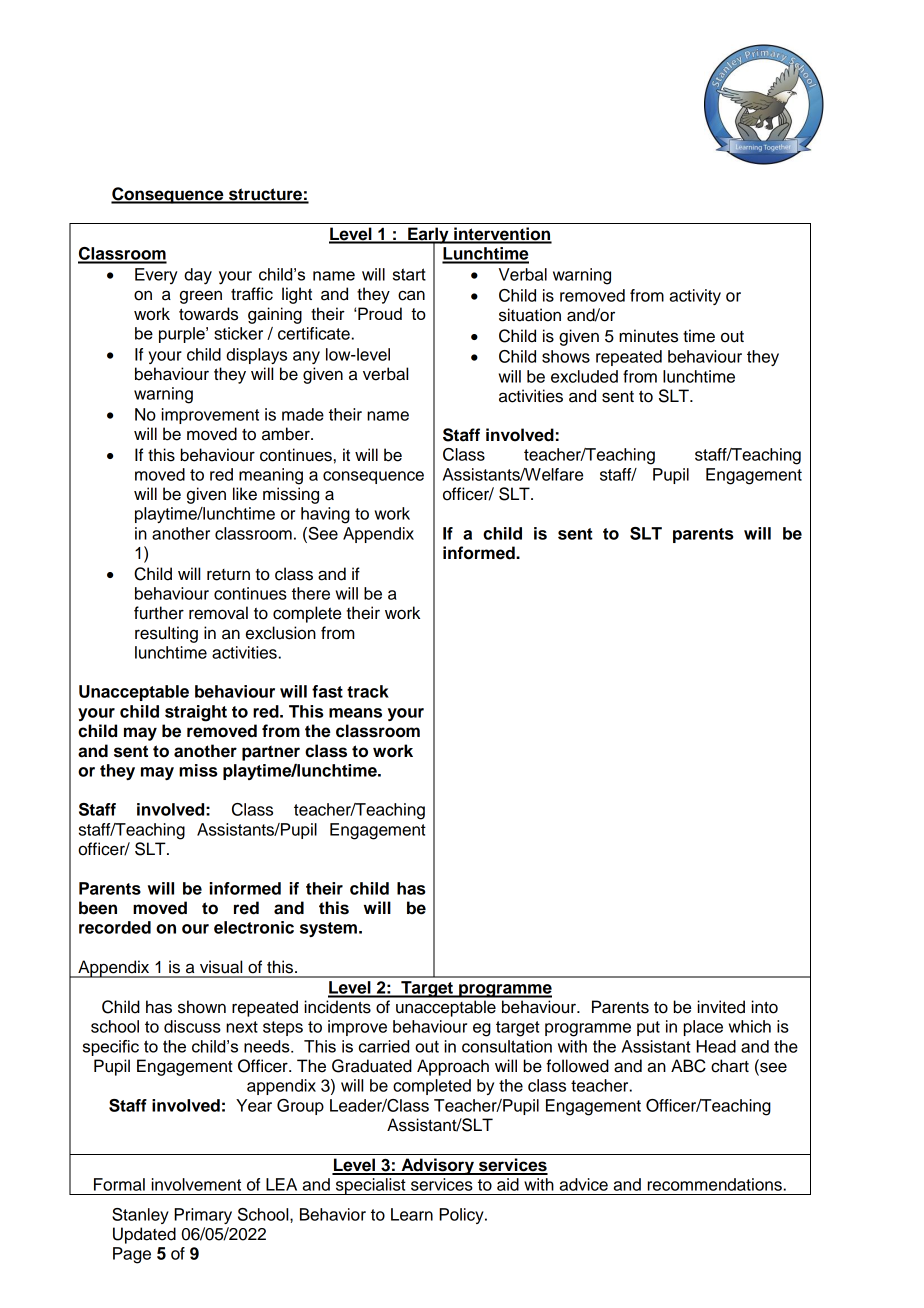  Describe the element at coordinates (198, 276) in the image. I see `day` at that location.
